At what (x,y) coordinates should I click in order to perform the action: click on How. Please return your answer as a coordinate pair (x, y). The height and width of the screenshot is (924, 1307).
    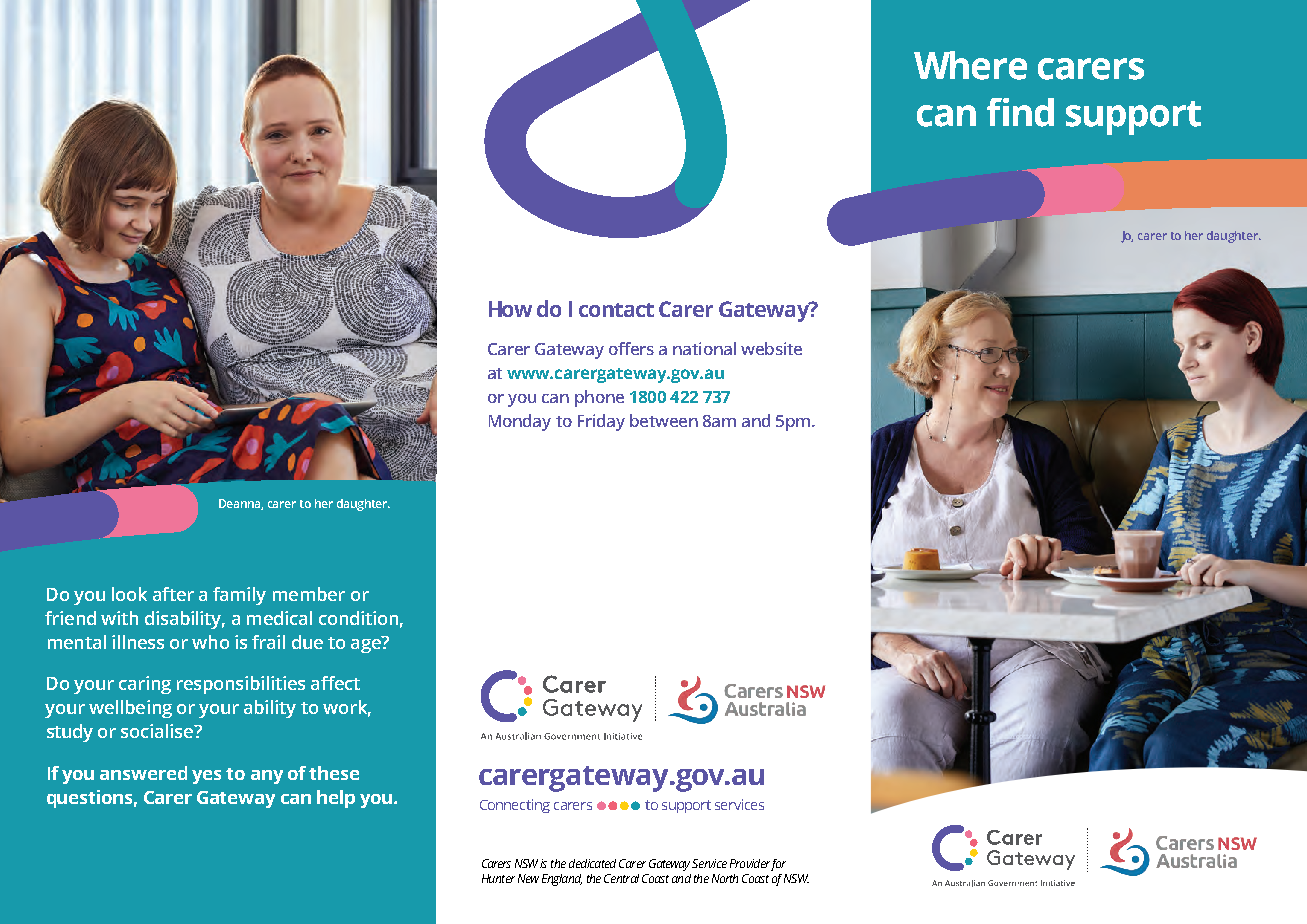
    Looking at the image, I should click on (510, 309).
